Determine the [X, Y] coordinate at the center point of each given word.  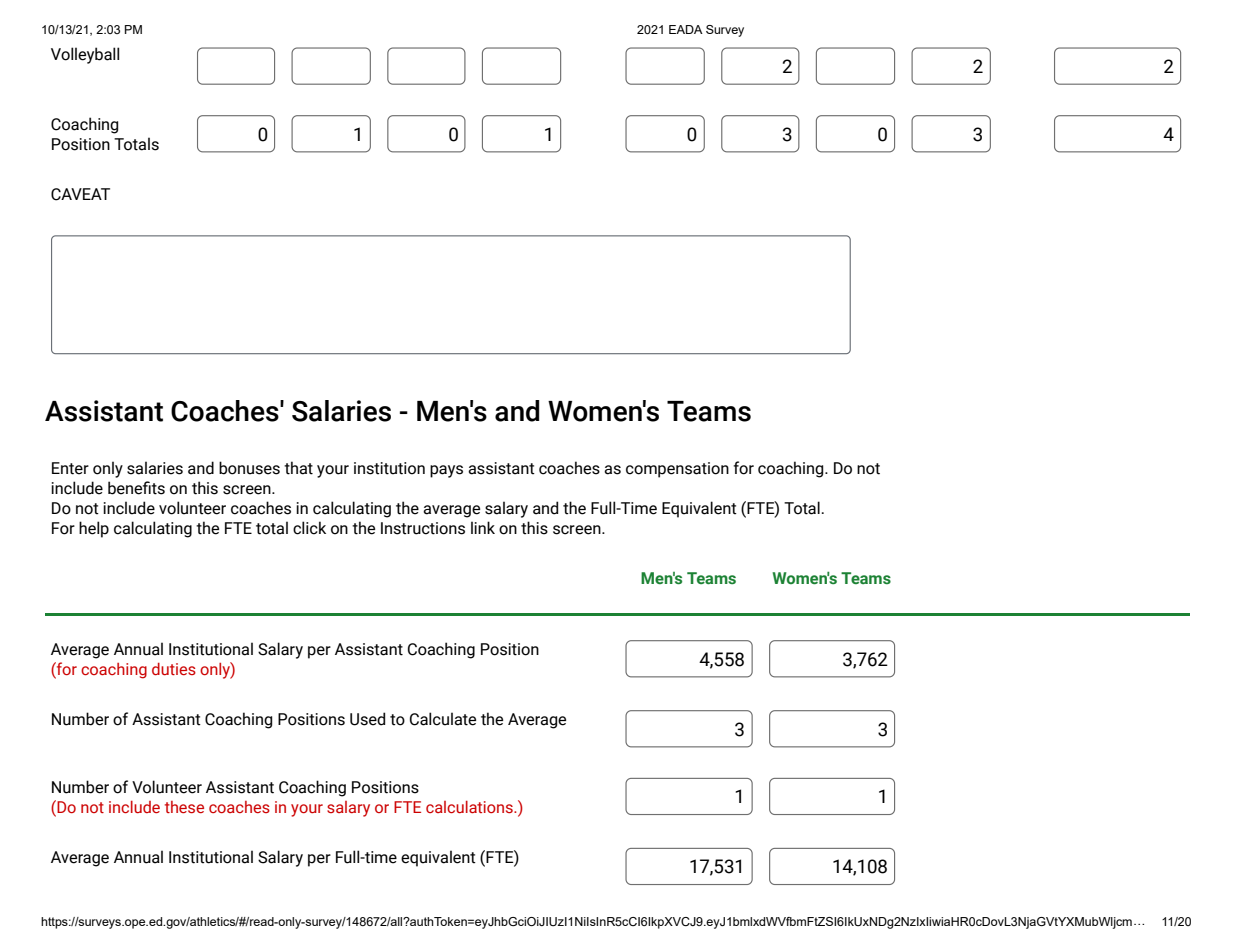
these [184, 807]
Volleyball [85, 55]
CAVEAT [80, 194]
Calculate [443, 719]
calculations [470, 807]
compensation [677, 470]
